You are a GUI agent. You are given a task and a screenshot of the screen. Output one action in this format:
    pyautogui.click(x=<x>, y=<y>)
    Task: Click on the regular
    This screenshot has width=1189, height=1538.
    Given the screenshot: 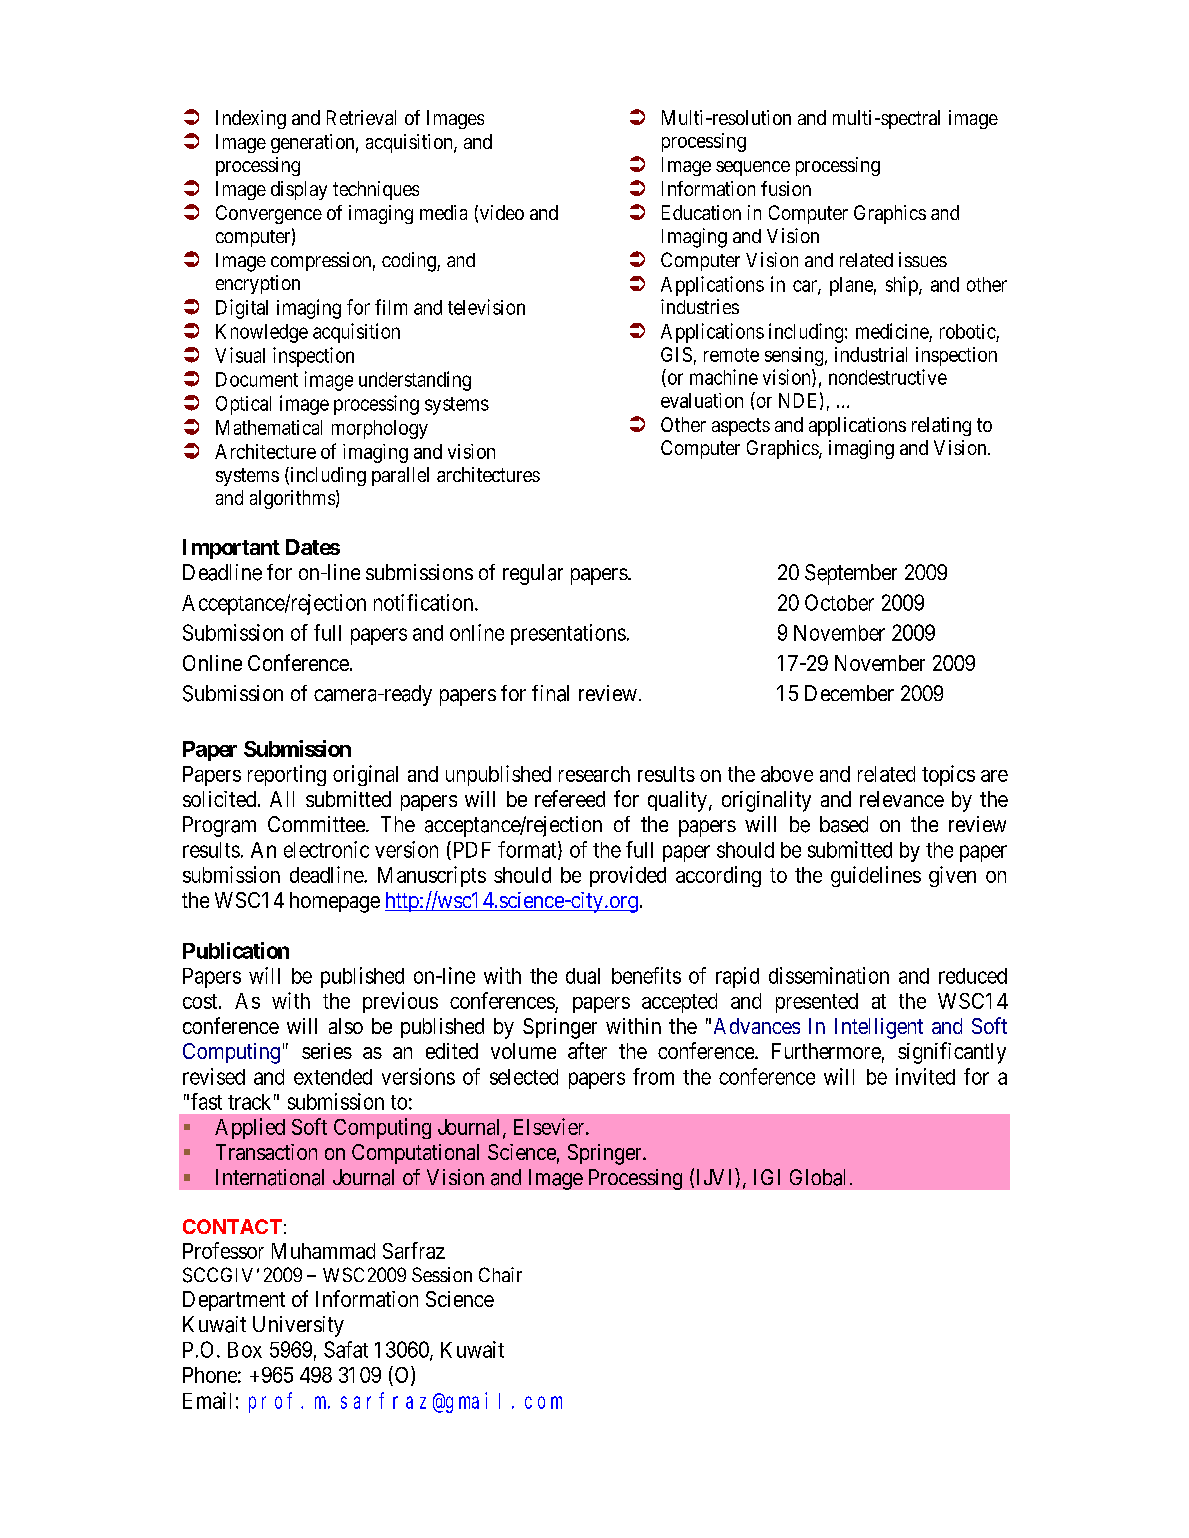 What is the action you would take?
    pyautogui.click(x=533, y=574)
